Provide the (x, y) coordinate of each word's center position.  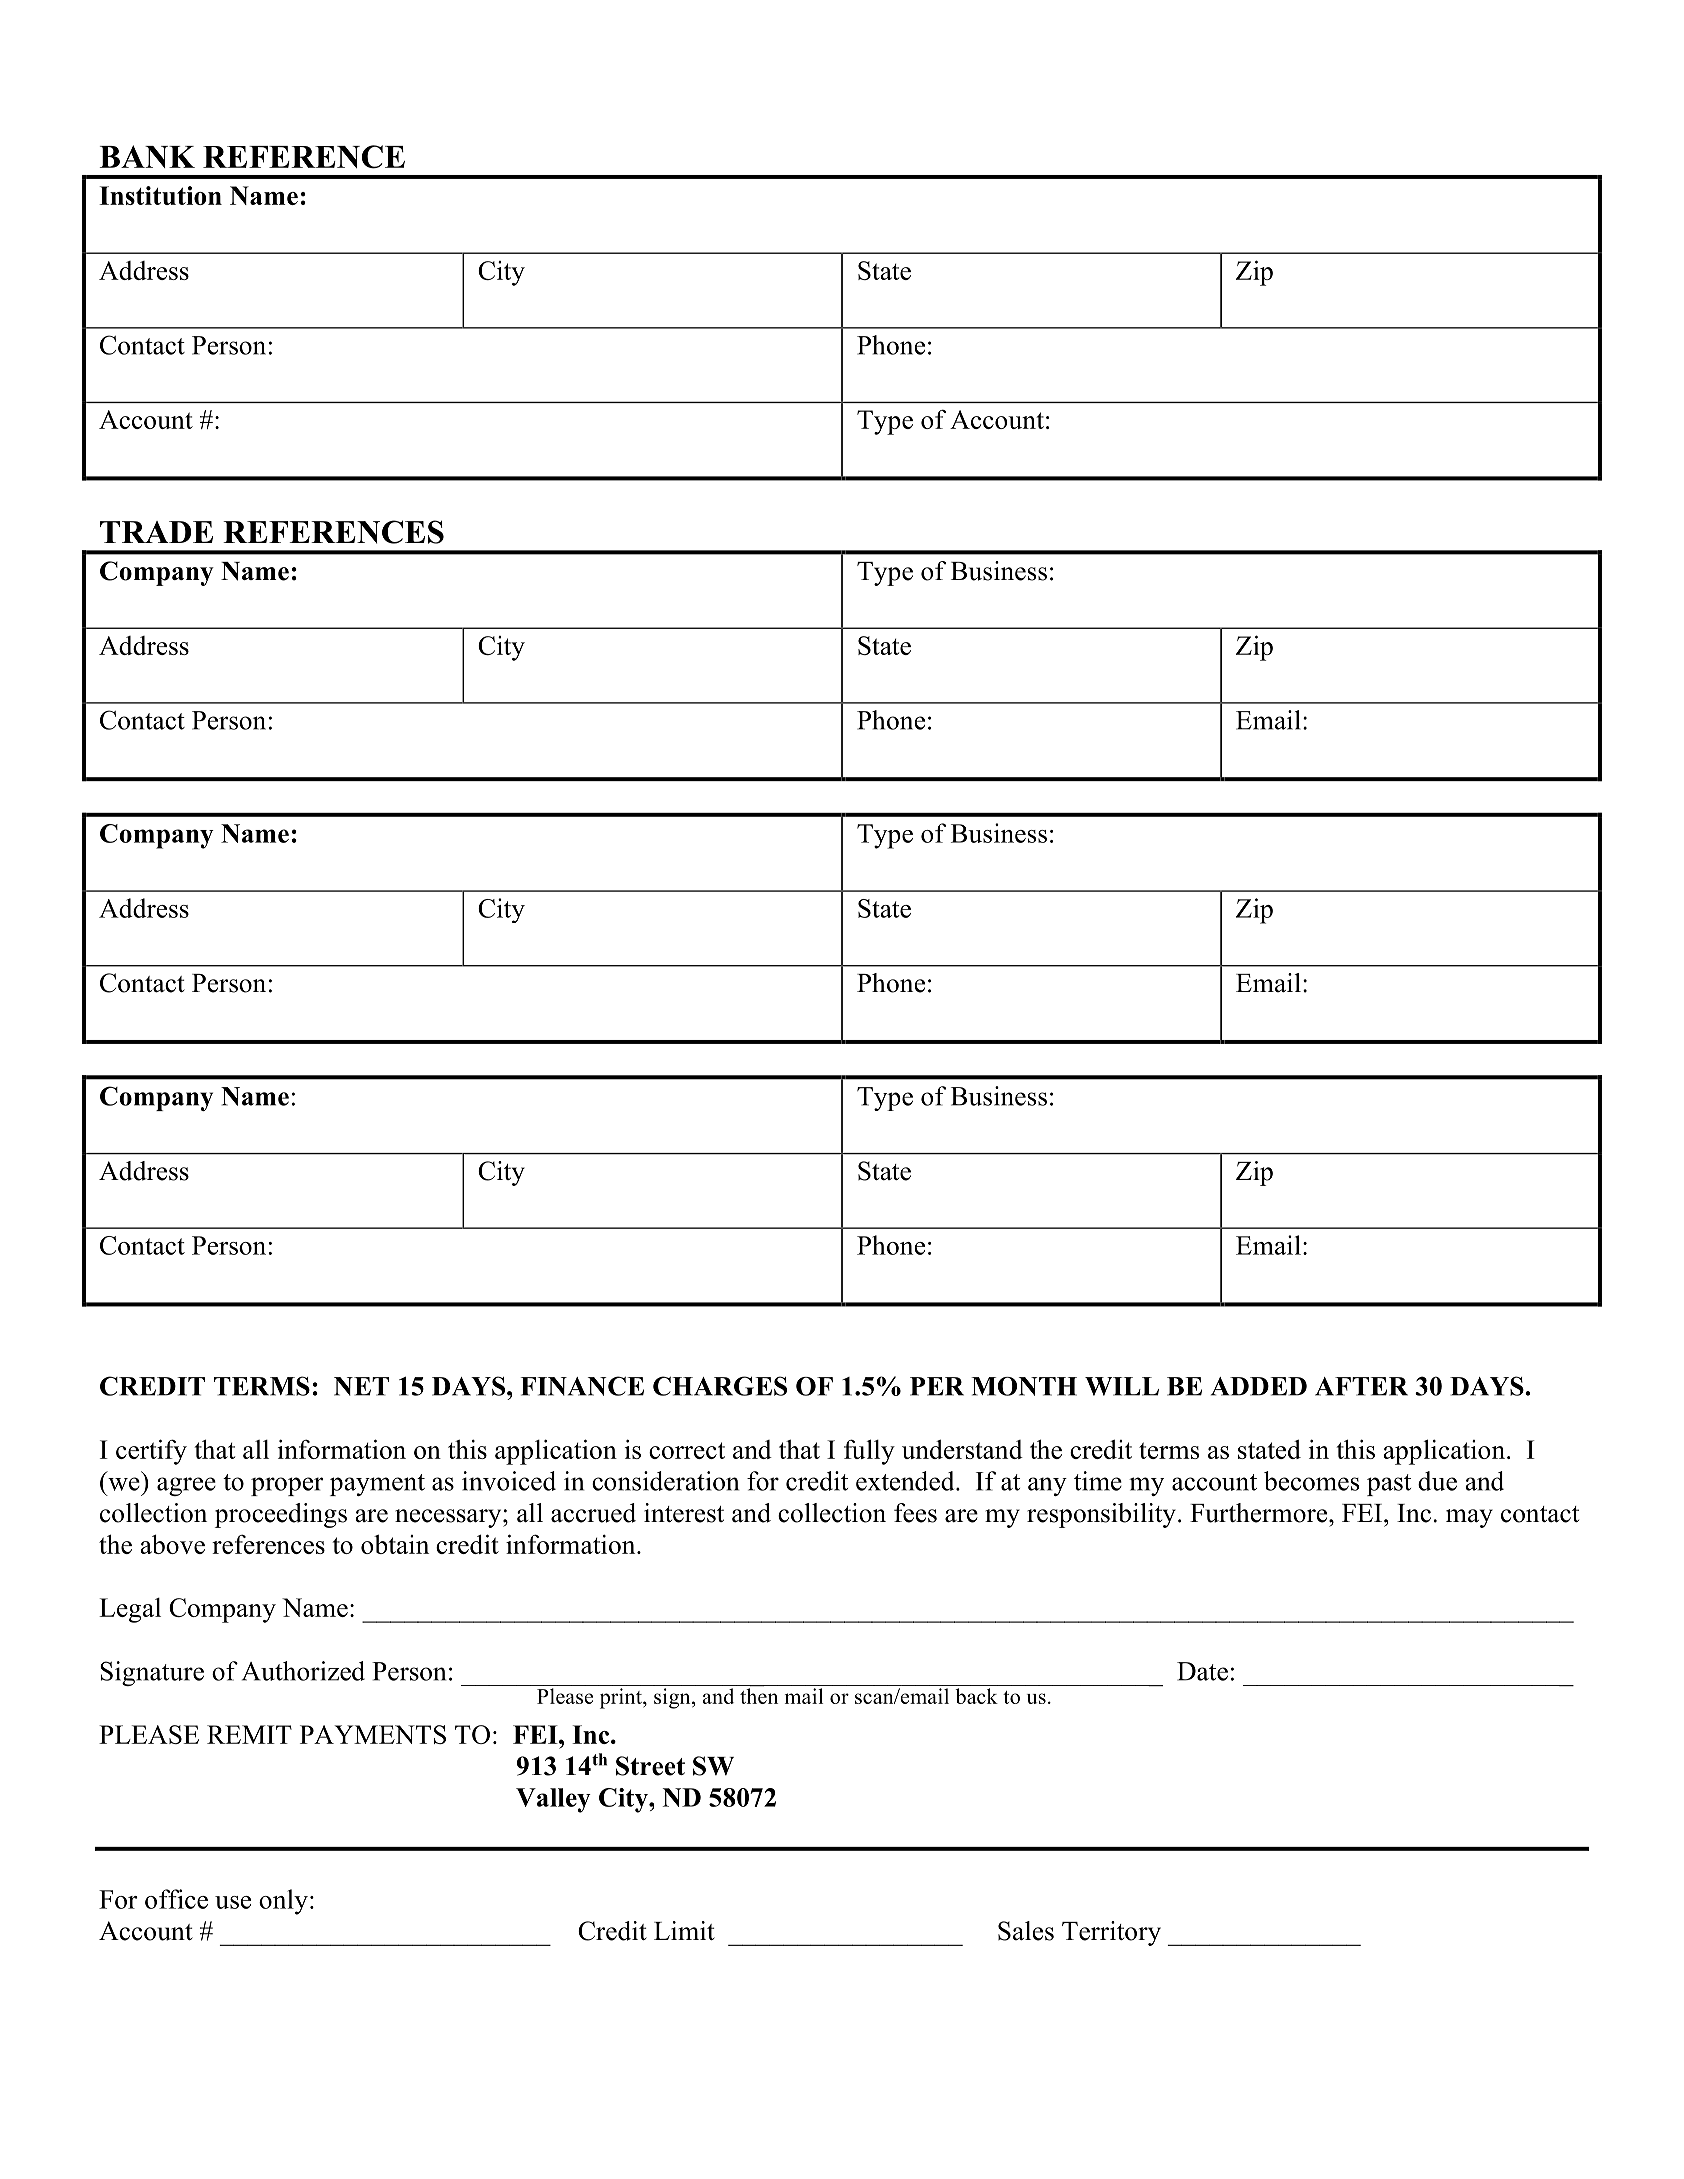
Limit (684, 1930)
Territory (1111, 1933)
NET (361, 1386)
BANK (147, 156)
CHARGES (720, 1386)
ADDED (1259, 1386)
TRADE (156, 532)
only (283, 1902)
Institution (160, 195)
